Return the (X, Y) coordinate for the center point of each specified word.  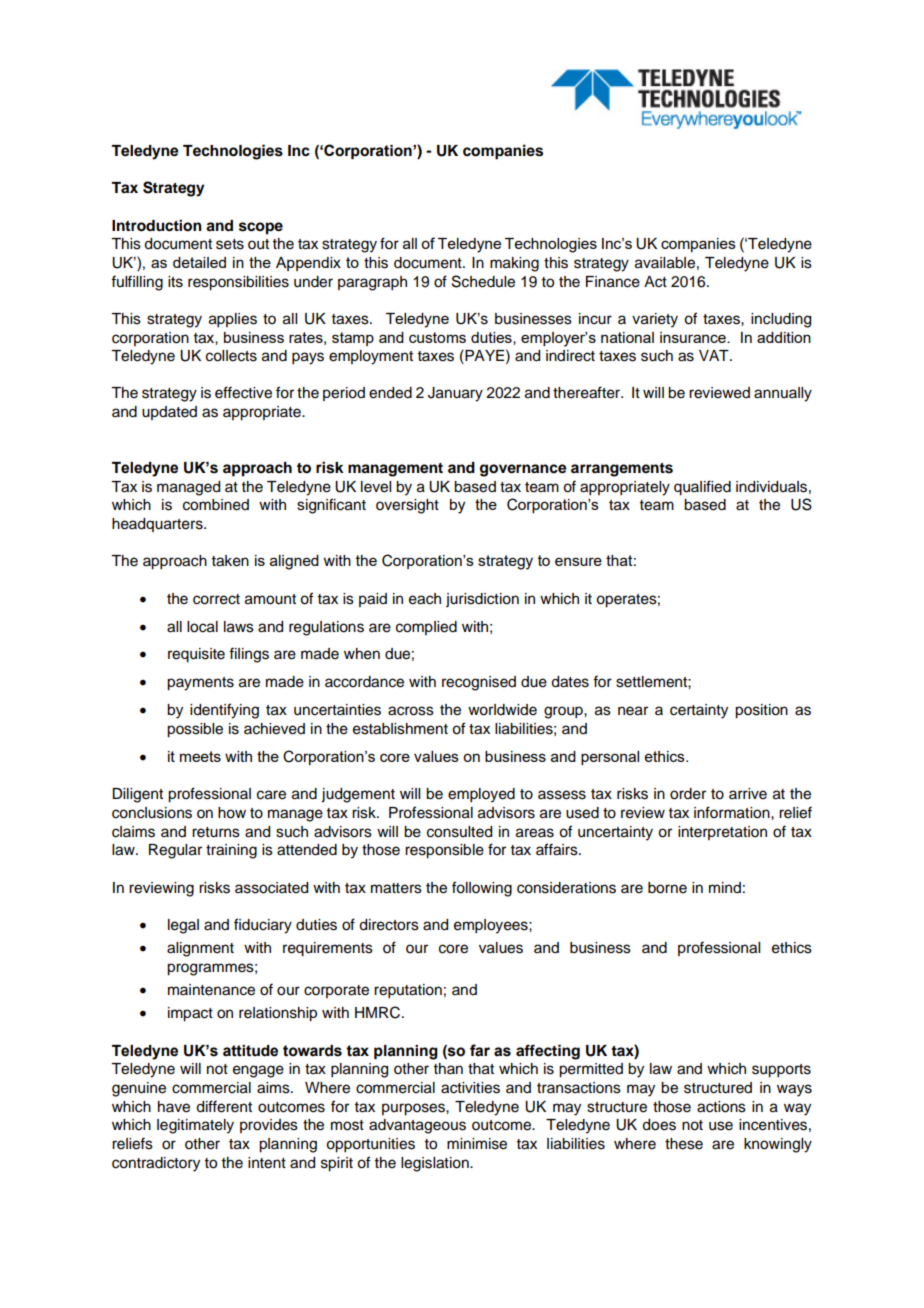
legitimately (195, 1126)
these (684, 1144)
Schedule (483, 281)
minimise (477, 1144)
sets (230, 244)
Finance (613, 282)
